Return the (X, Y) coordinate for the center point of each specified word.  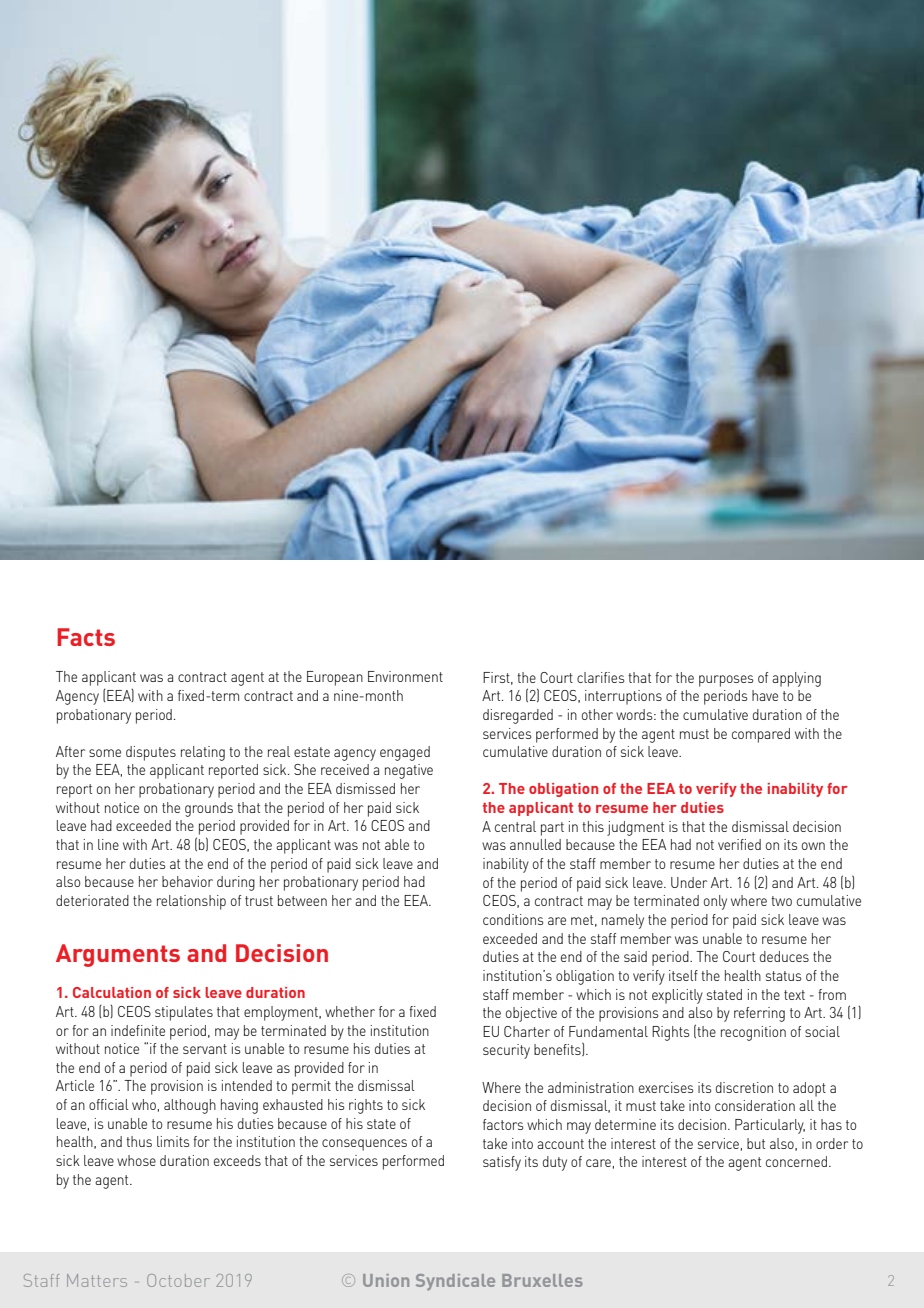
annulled (535, 844)
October (178, 1280)
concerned (796, 1161)
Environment (405, 676)
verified (739, 844)
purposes (726, 681)
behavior (187, 881)
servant (205, 1049)
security (506, 1051)
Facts (86, 637)
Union (386, 1280)
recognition (753, 1033)
